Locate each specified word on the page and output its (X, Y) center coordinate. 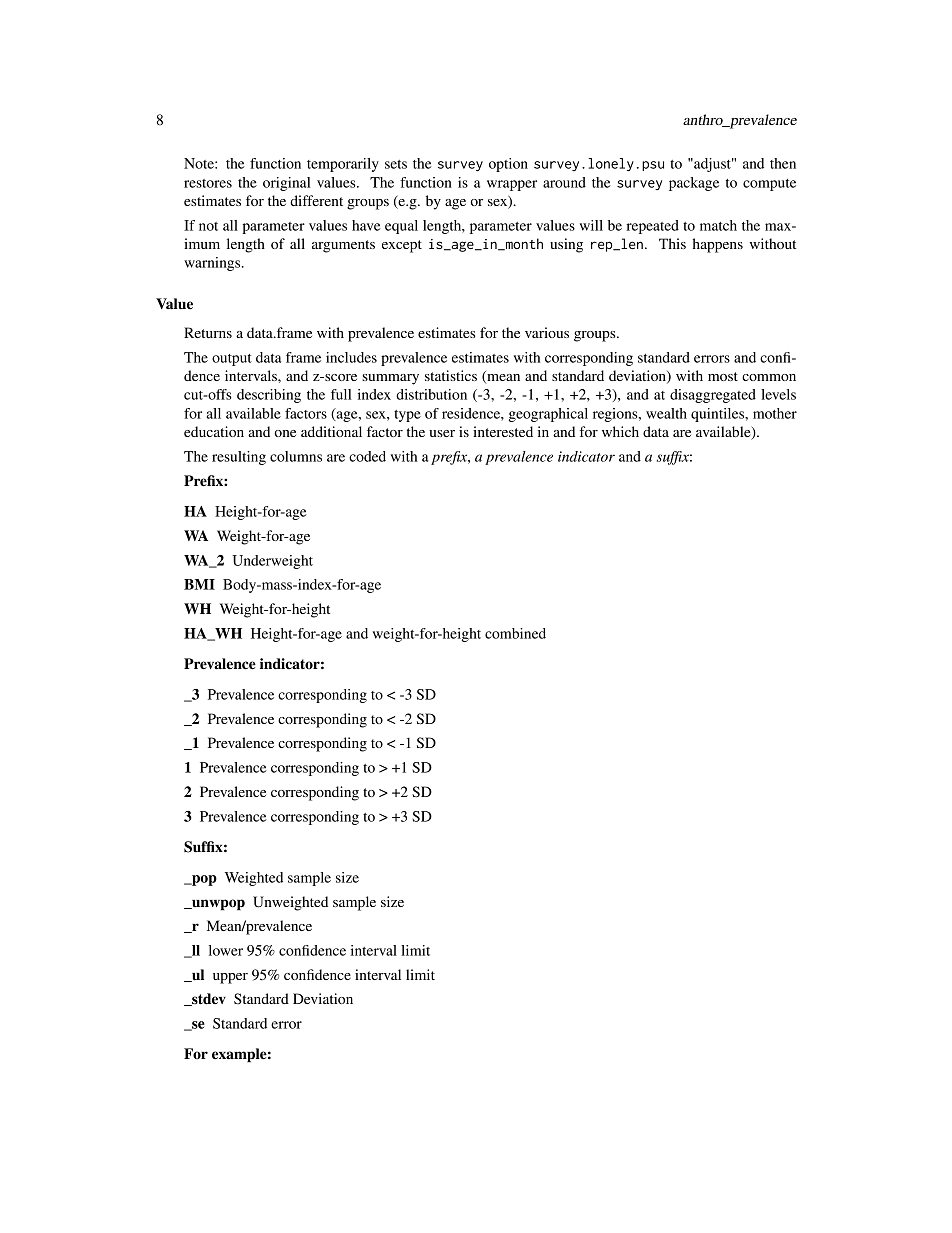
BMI (199, 584)
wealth (666, 413)
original (287, 184)
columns (296, 456)
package (694, 184)
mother (775, 413)
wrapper (512, 185)
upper (230, 978)
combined (515, 633)
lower (226, 950)
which (620, 431)
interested (503, 431)
